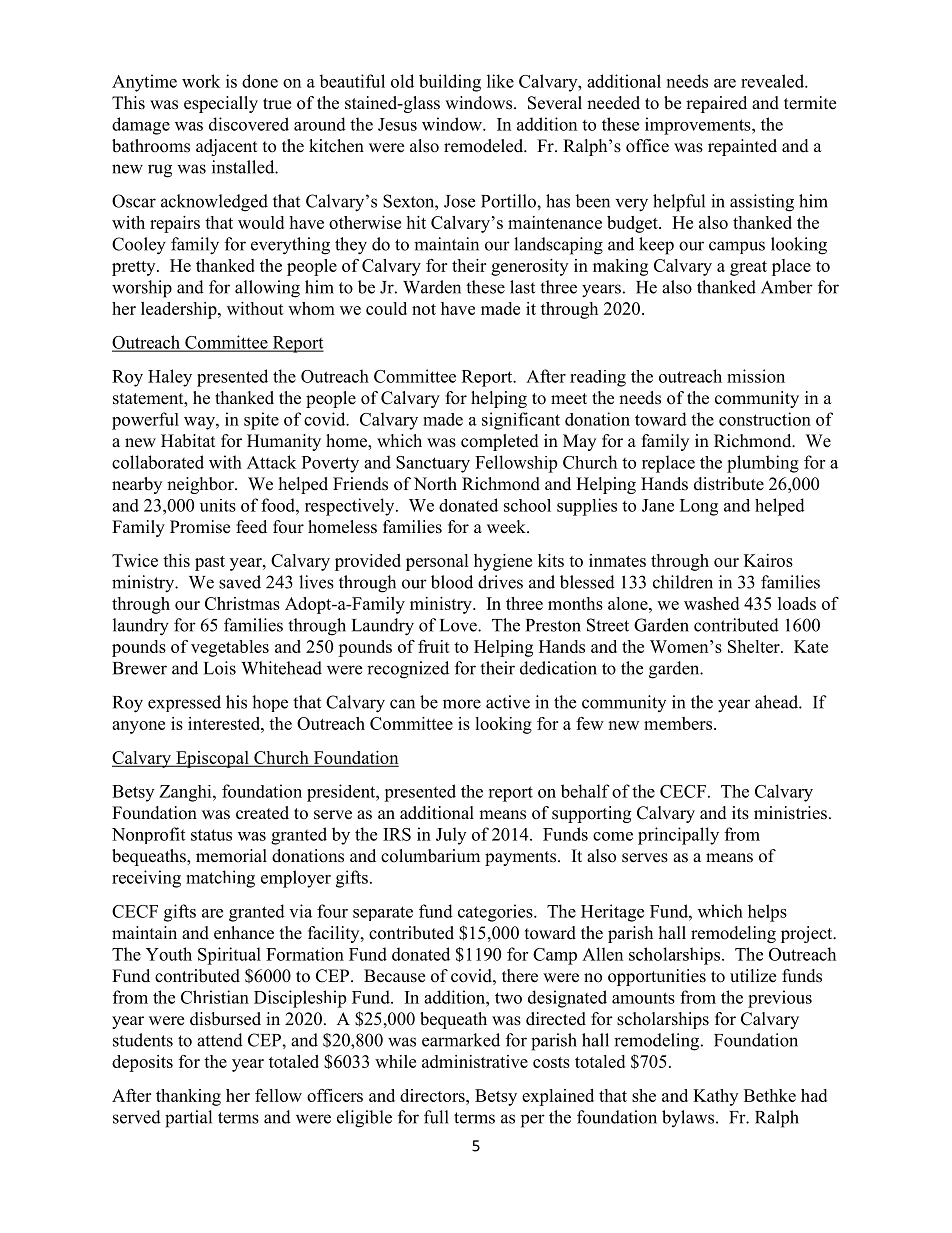 The width and height of the screenshot is (952, 1233). I want to click on mission, so click(756, 376).
